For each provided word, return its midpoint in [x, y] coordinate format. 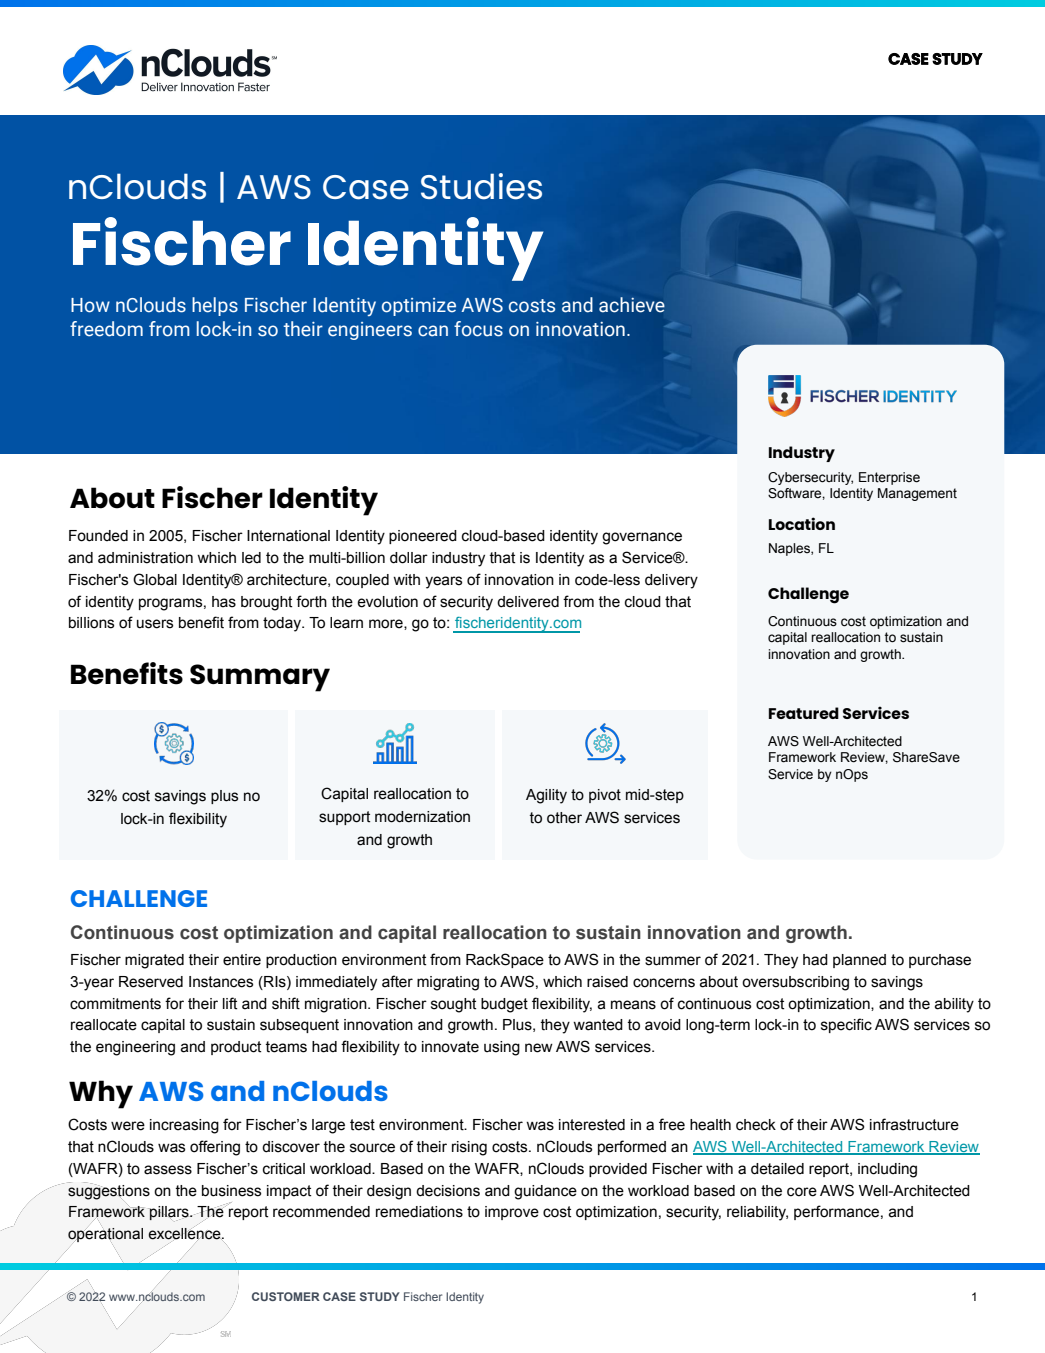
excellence [186, 1234]
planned [859, 961]
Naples [790, 549]
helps [215, 306]
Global [155, 579]
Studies [481, 186]
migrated [154, 961]
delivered [528, 602]
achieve [632, 305]
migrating [448, 983]
